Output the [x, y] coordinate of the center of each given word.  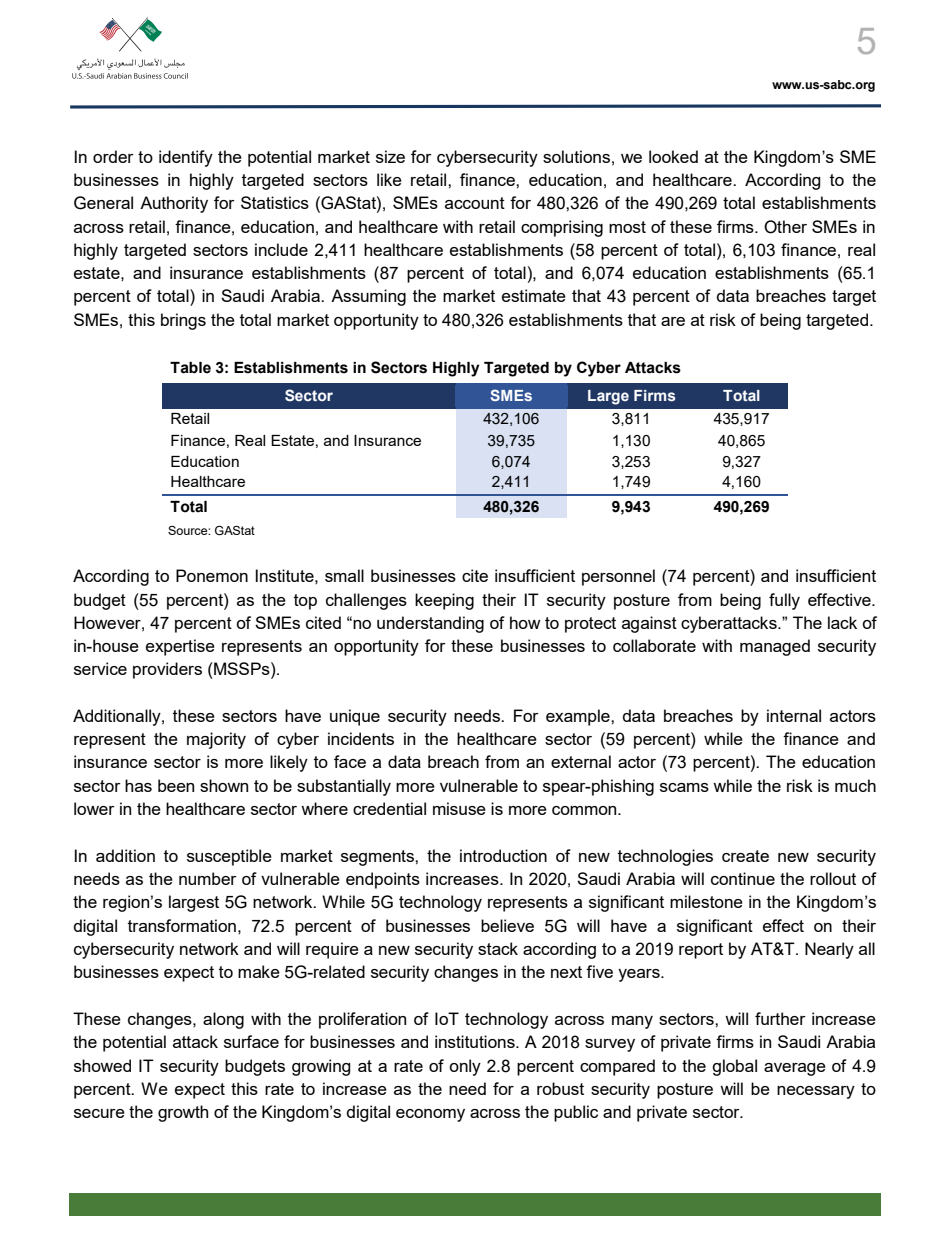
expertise [180, 647]
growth [183, 1113]
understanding [430, 624]
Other [785, 227]
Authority [174, 204]
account [475, 203]
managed [775, 647]
